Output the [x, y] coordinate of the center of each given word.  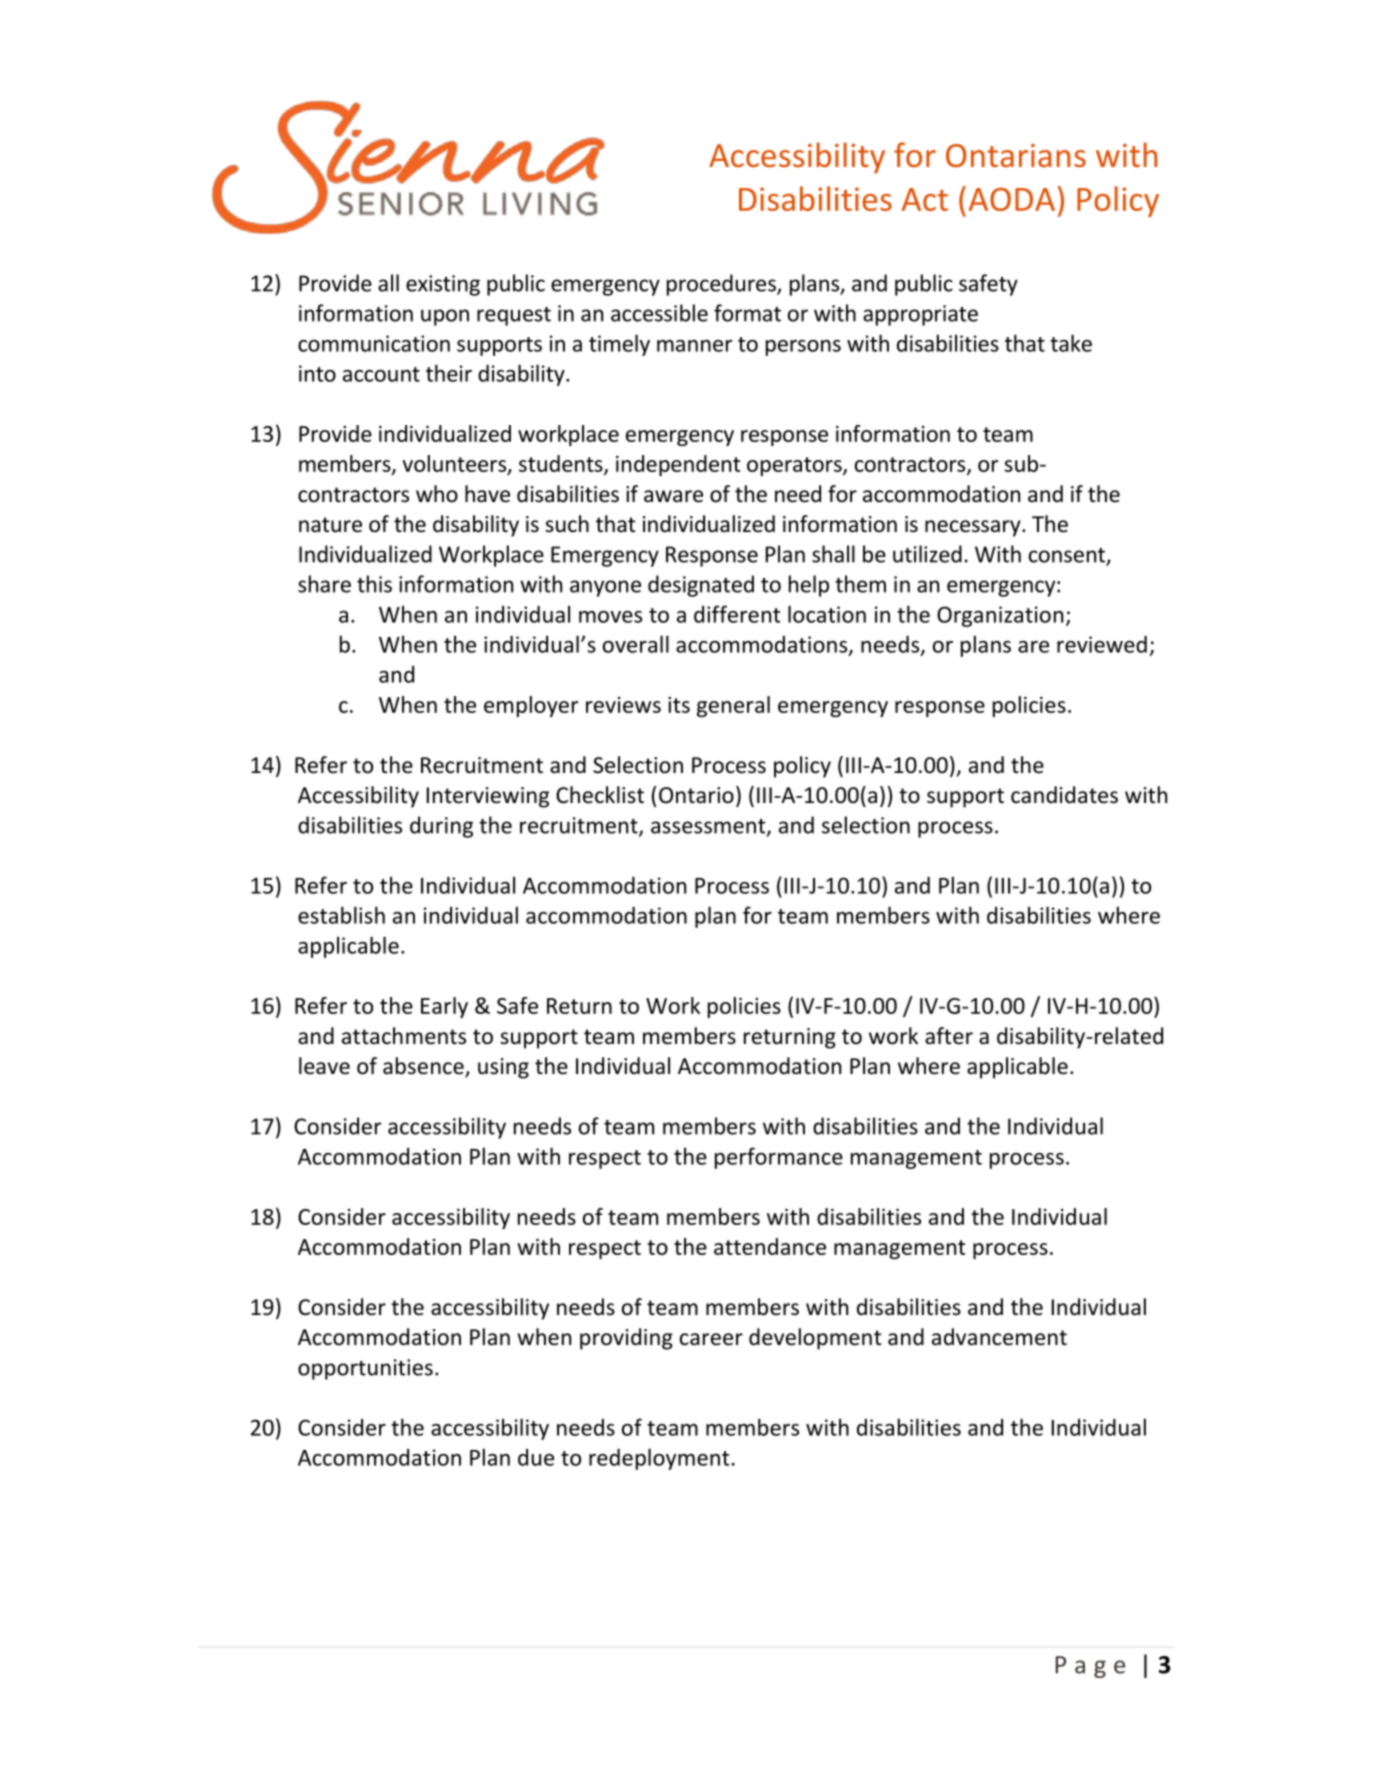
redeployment [659, 1459]
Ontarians [1016, 155]
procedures [722, 285]
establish [341, 915]
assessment [709, 827]
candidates [1064, 795]
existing [443, 285]
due [536, 1457]
